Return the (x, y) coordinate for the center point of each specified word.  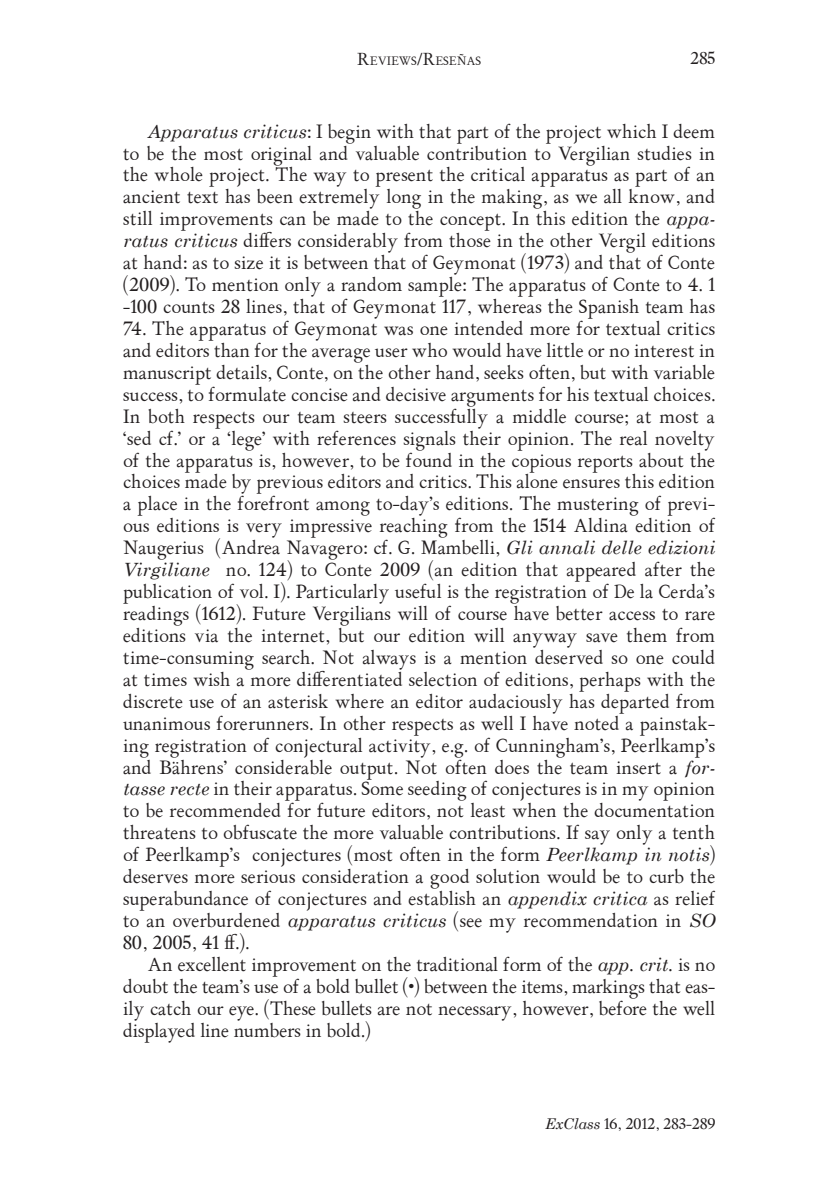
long (404, 200)
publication (167, 595)
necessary (476, 1013)
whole (179, 174)
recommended (225, 810)
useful (418, 591)
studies (664, 153)
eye (242, 1013)
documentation (654, 809)
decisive (416, 394)
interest (664, 351)
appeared (601, 573)
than (231, 349)
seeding (437, 791)
